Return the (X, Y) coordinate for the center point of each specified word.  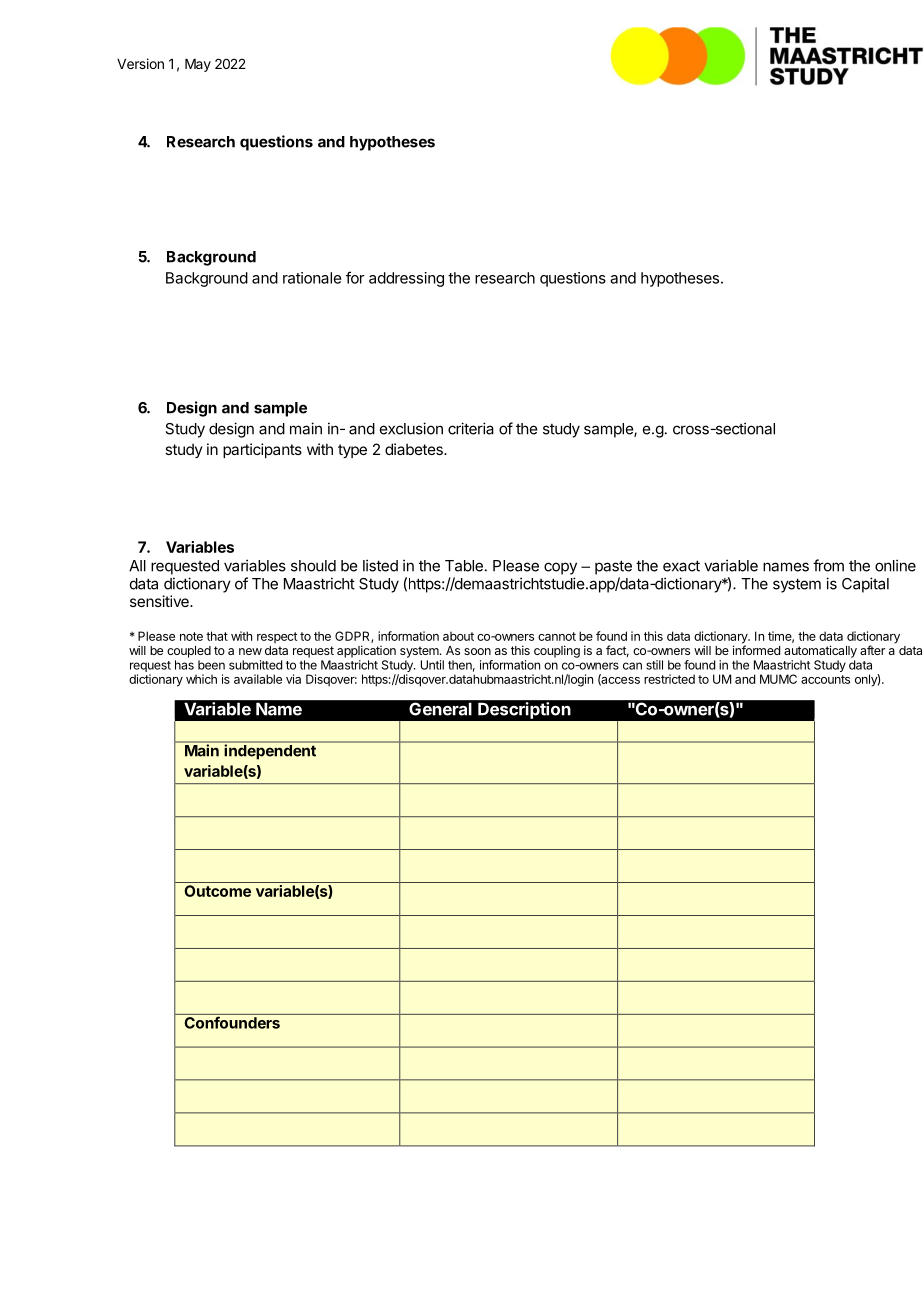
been (211, 665)
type (352, 451)
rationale (312, 278)
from (828, 565)
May (198, 65)
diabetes (415, 449)
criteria (471, 428)
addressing (406, 279)
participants (262, 450)
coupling (557, 651)
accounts (825, 679)
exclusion (411, 428)
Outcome (217, 891)
